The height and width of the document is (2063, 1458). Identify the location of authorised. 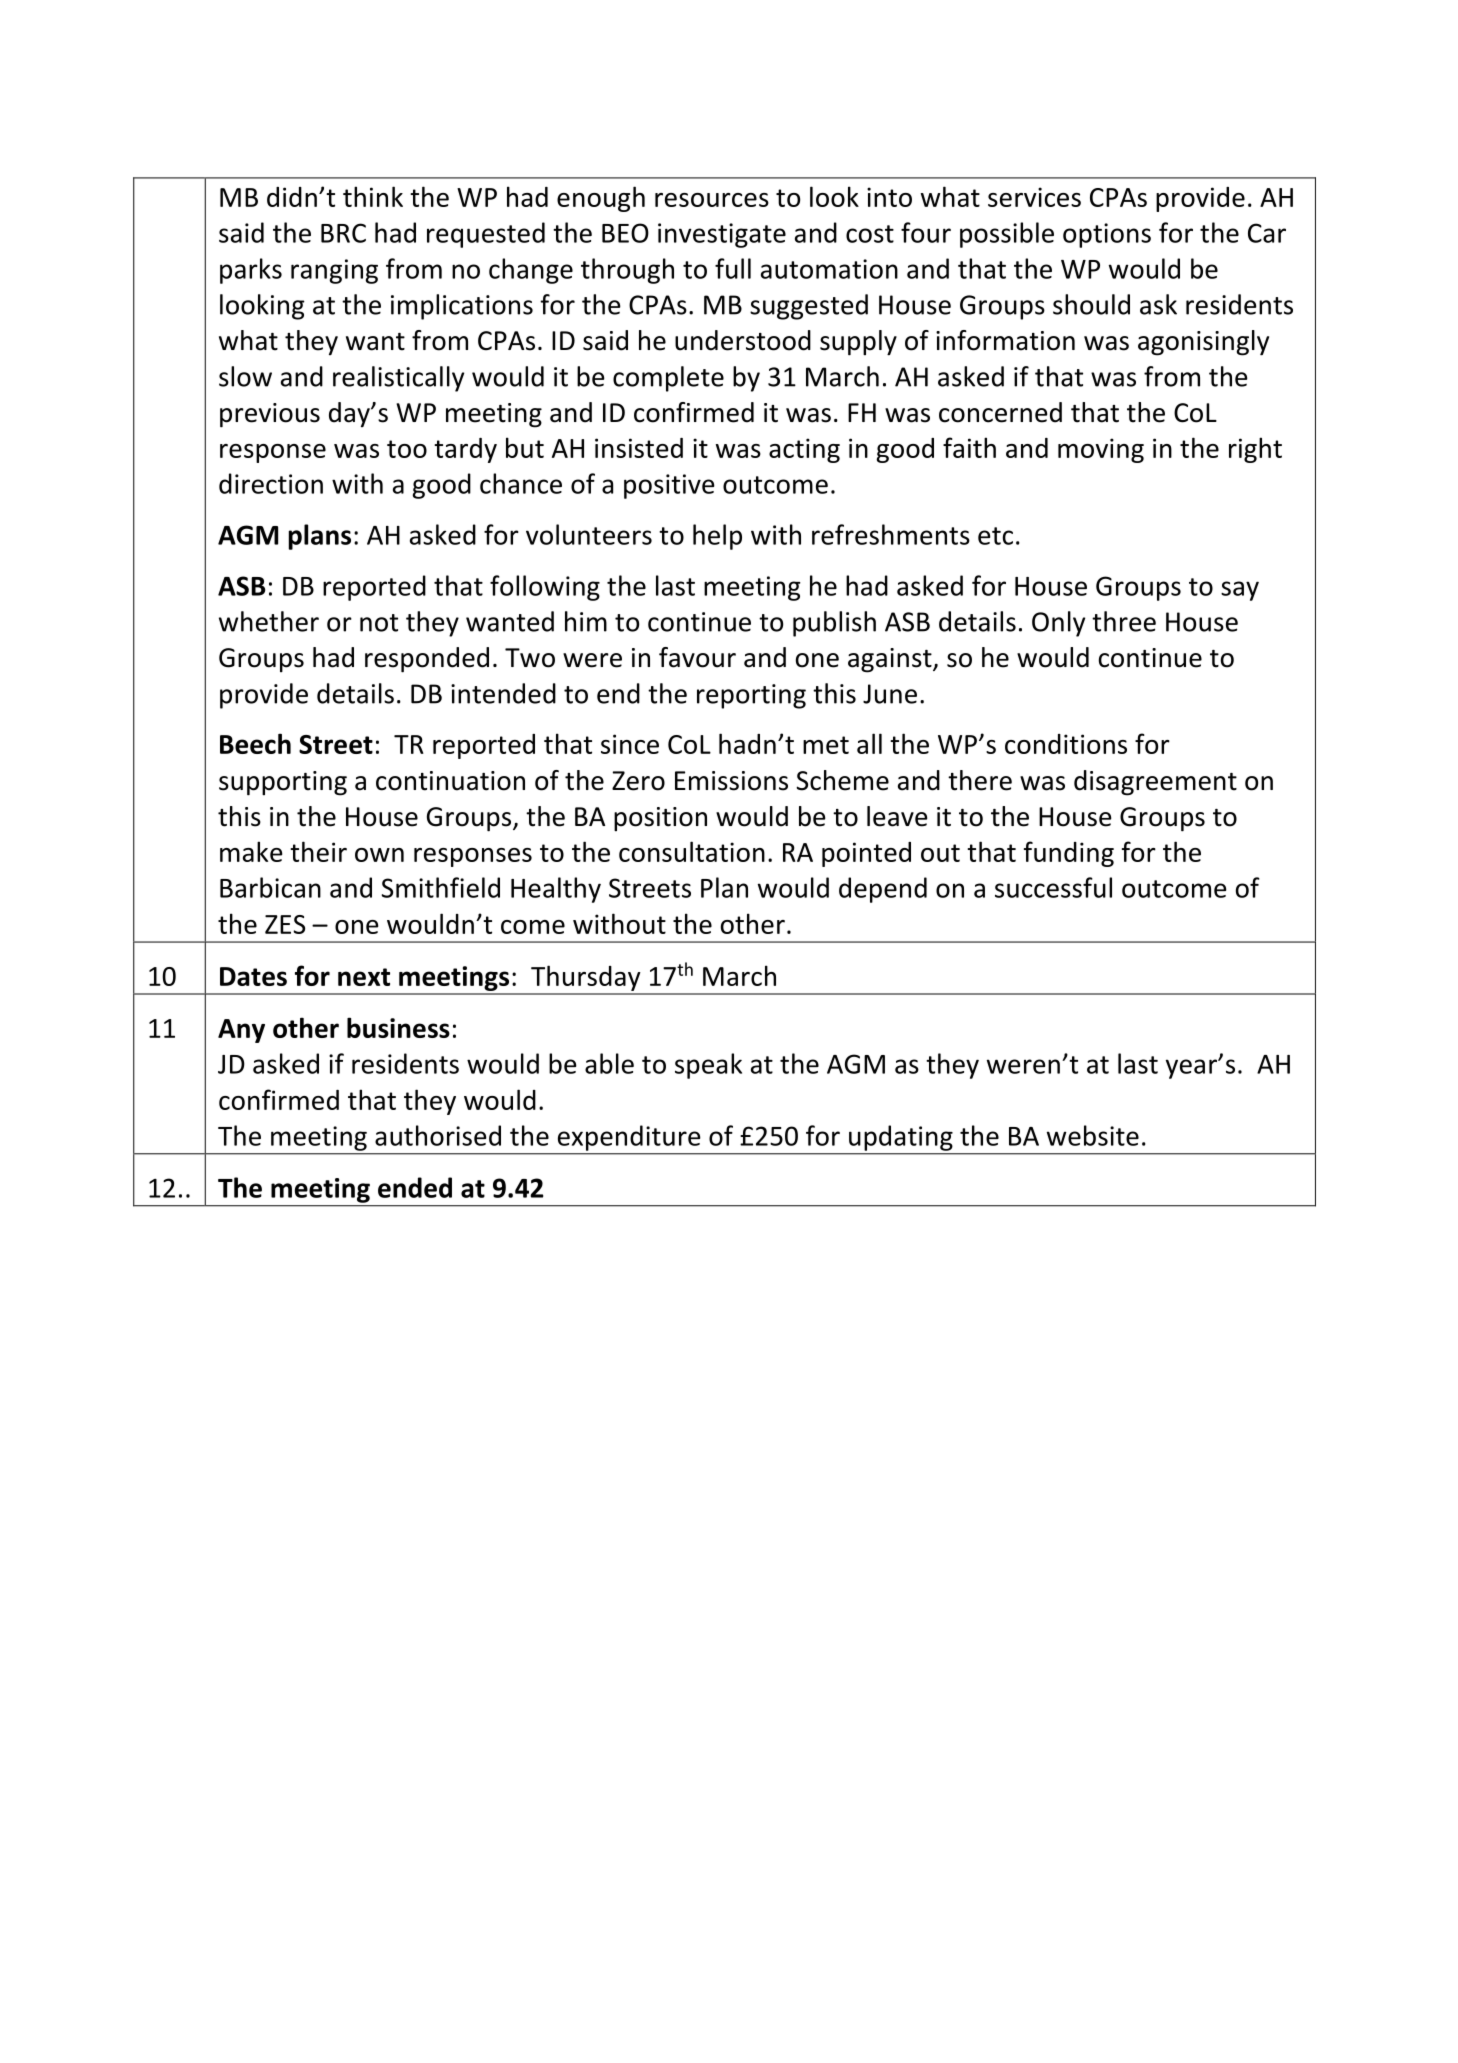
(438, 1135).
